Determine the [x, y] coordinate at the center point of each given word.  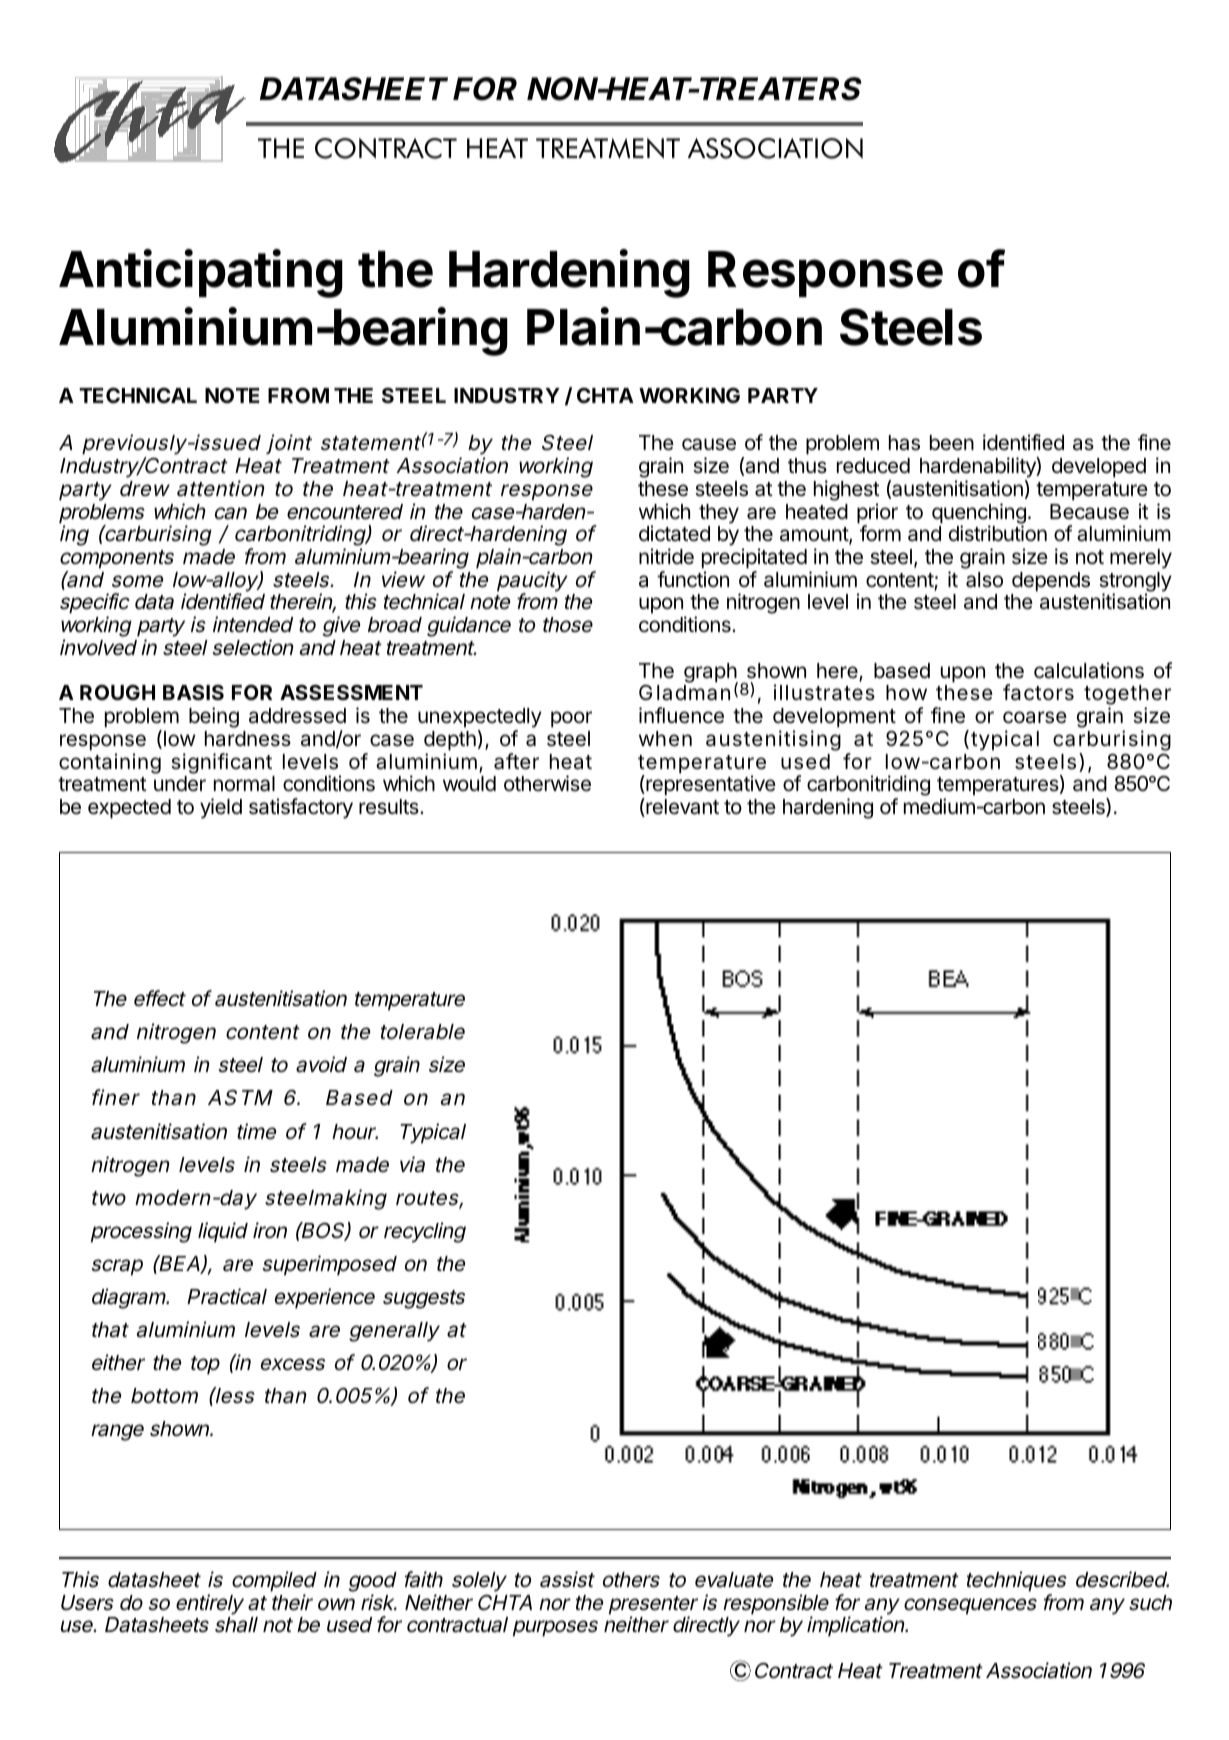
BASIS [193, 692]
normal [244, 784]
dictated [674, 533]
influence [681, 715]
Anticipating [201, 273]
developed [1099, 468]
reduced [873, 466]
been [952, 443]
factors [1038, 692]
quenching [979, 514]
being [214, 717]
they [719, 514]
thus [807, 466]
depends [1051, 582]
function [693, 579]
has [904, 443]
